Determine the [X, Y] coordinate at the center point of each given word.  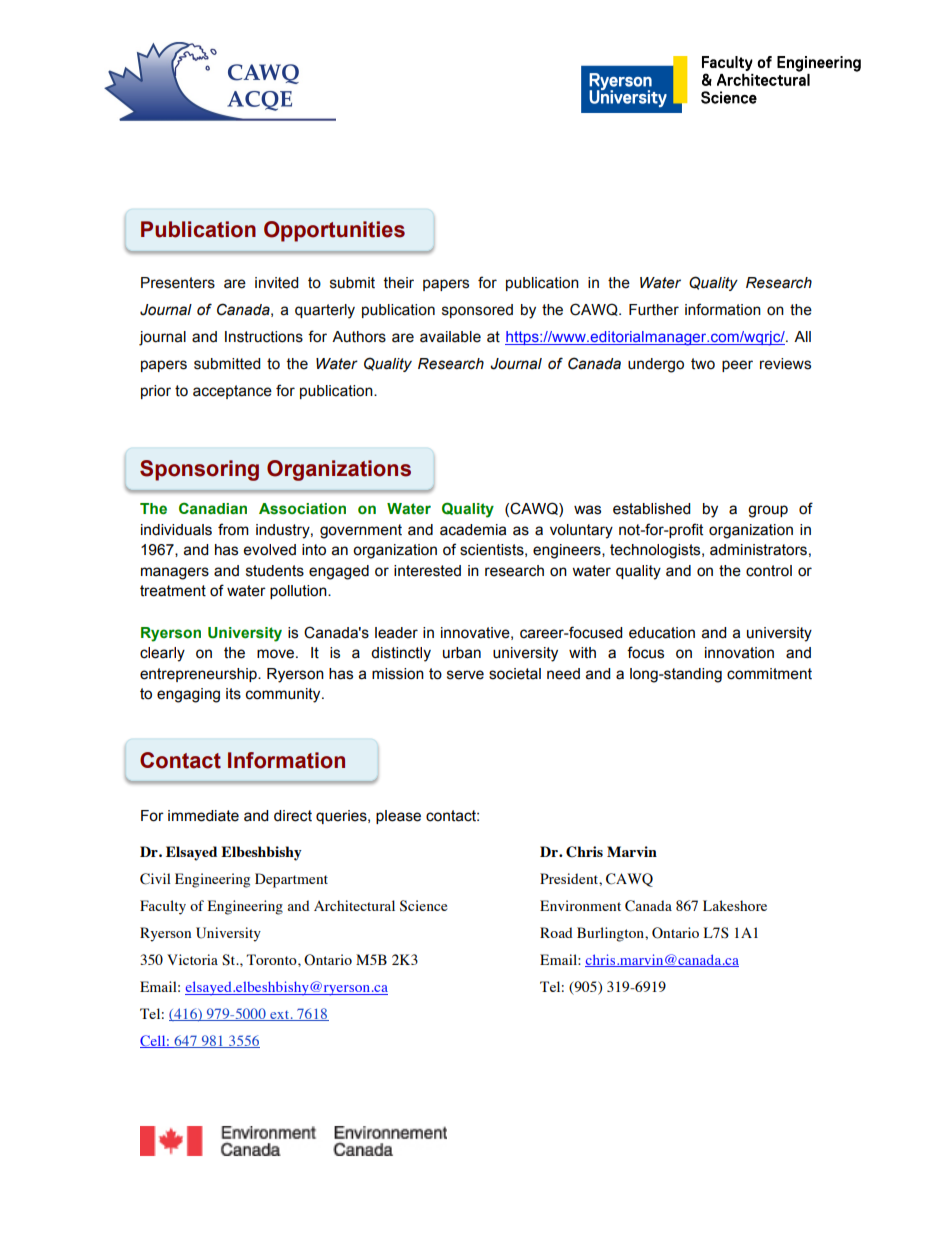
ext [279, 1016]
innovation [739, 653]
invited [276, 283]
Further [654, 310]
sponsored [477, 311]
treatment [173, 591]
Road [556, 932]
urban [462, 653]
